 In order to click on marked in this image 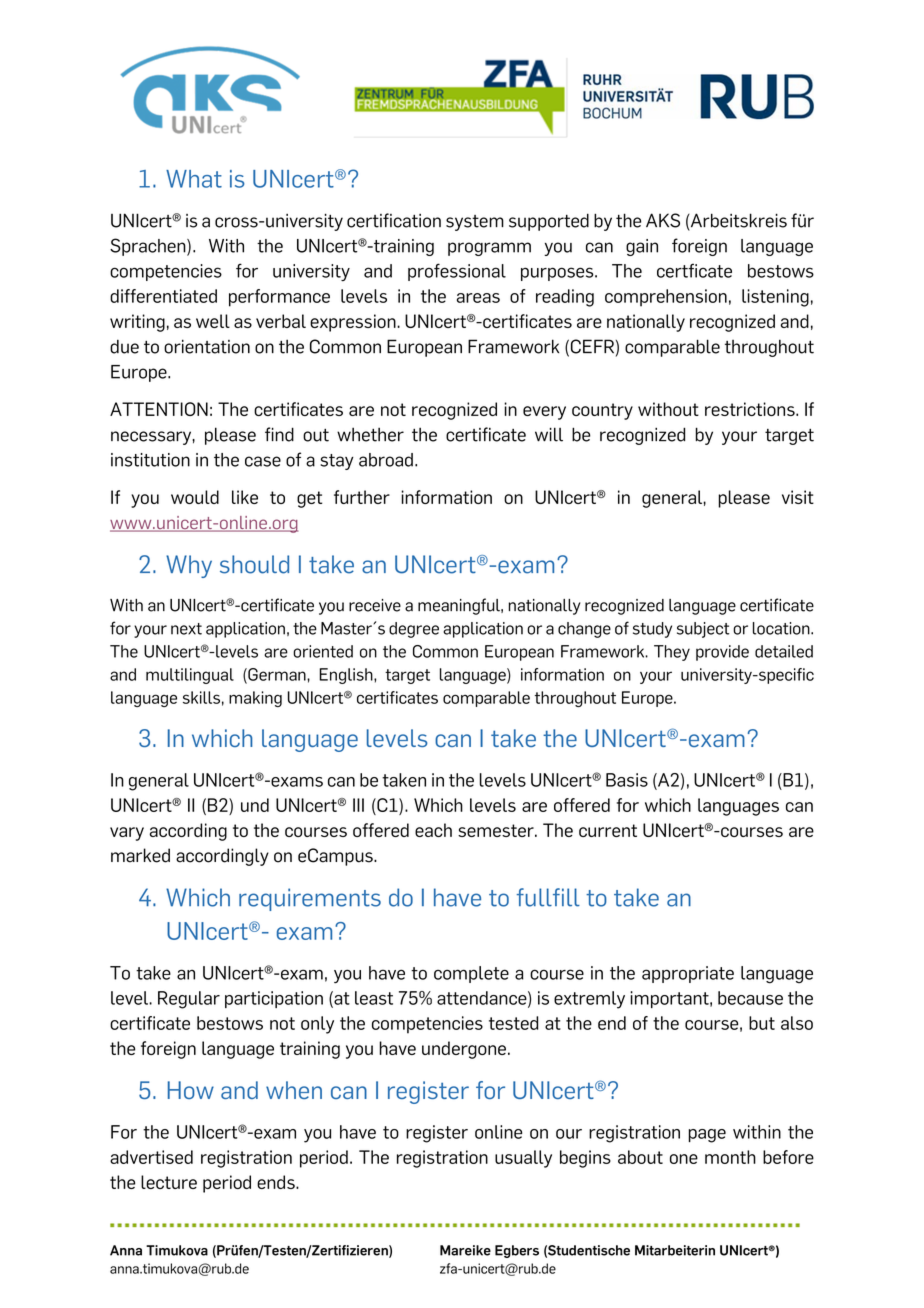, I will do `click(140, 855)`.
